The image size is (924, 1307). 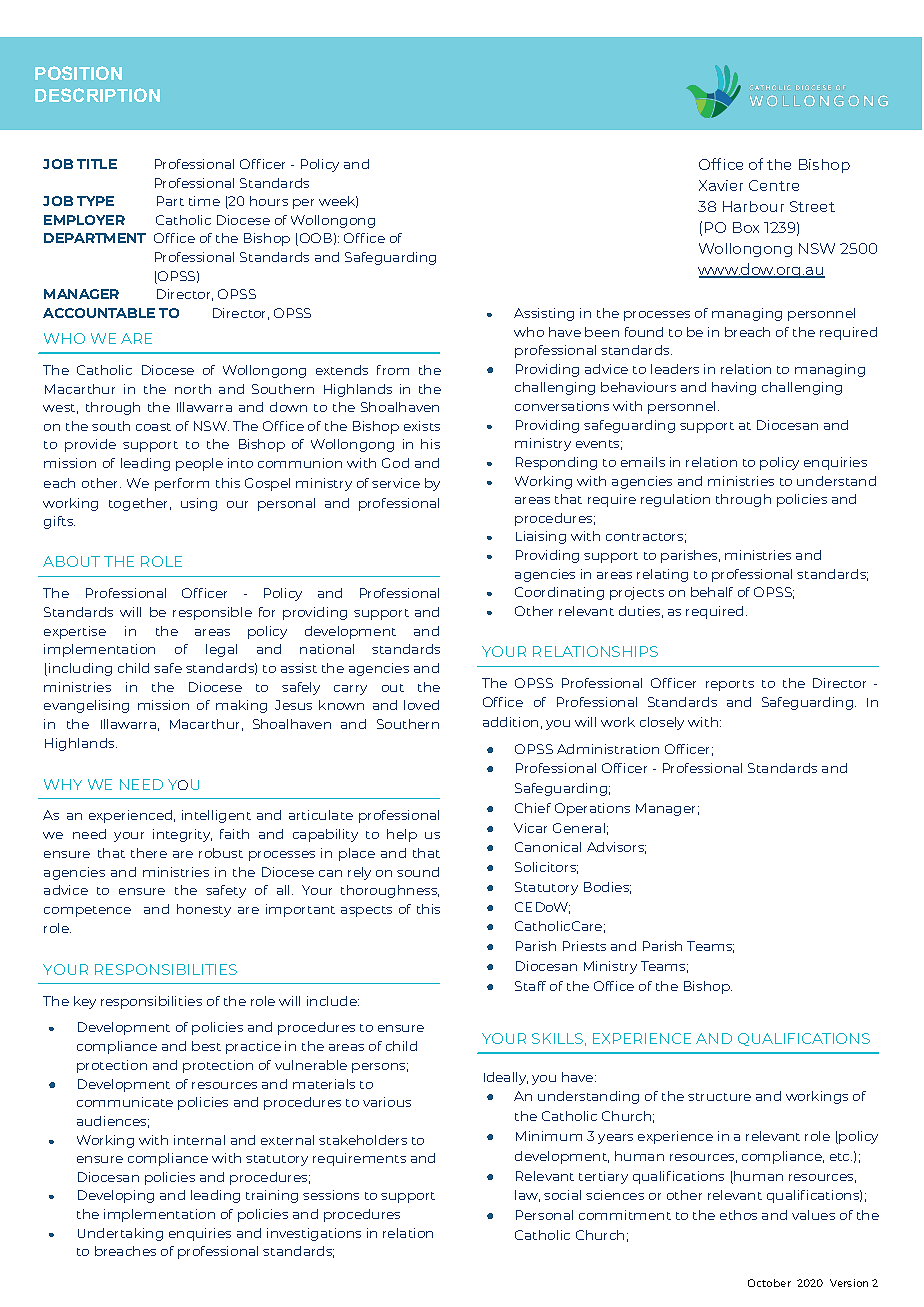 What do you see at coordinates (422, 426) in the screenshot?
I see `exists` at bounding box center [422, 426].
